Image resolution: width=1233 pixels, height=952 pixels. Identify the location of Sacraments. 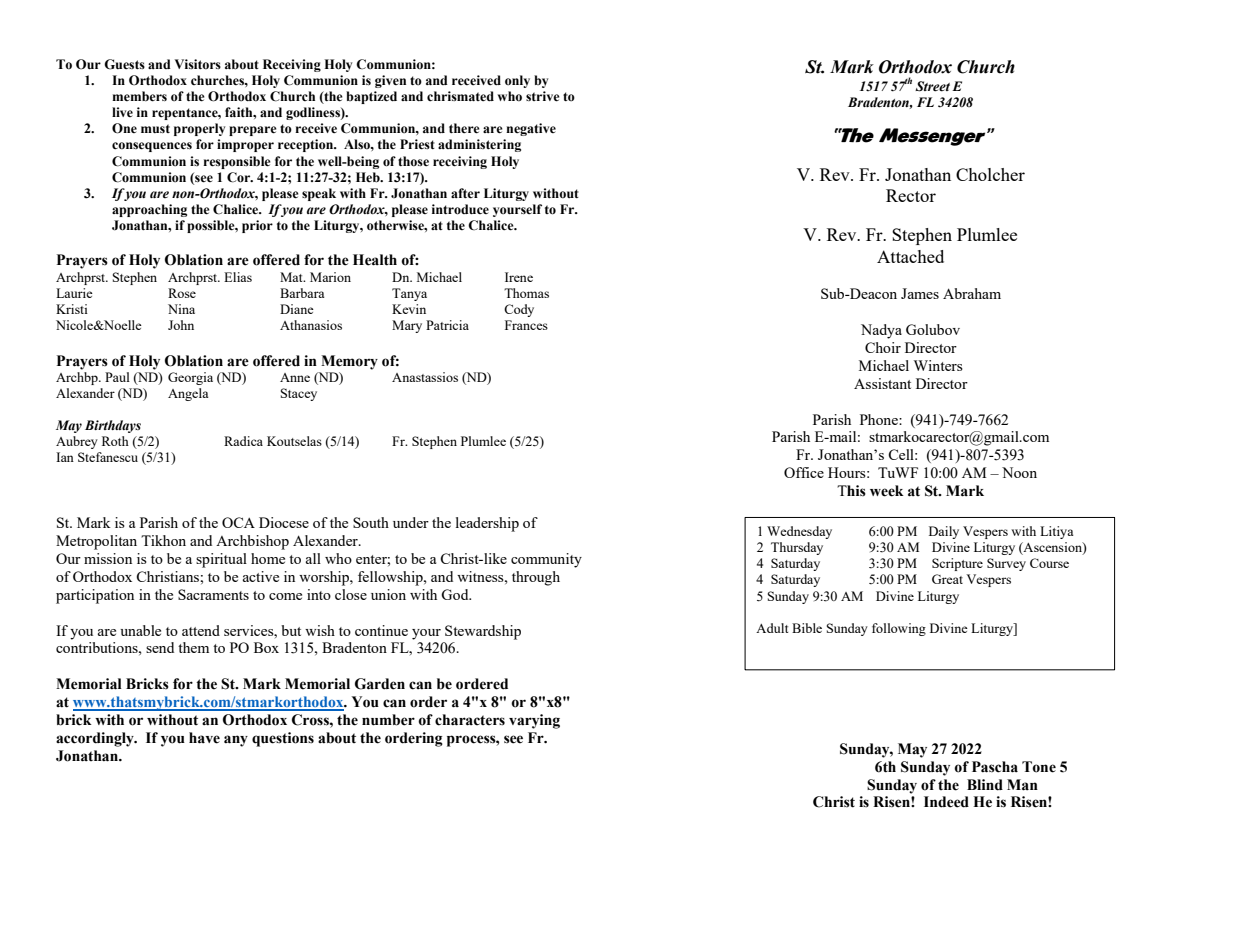
(213, 594).
